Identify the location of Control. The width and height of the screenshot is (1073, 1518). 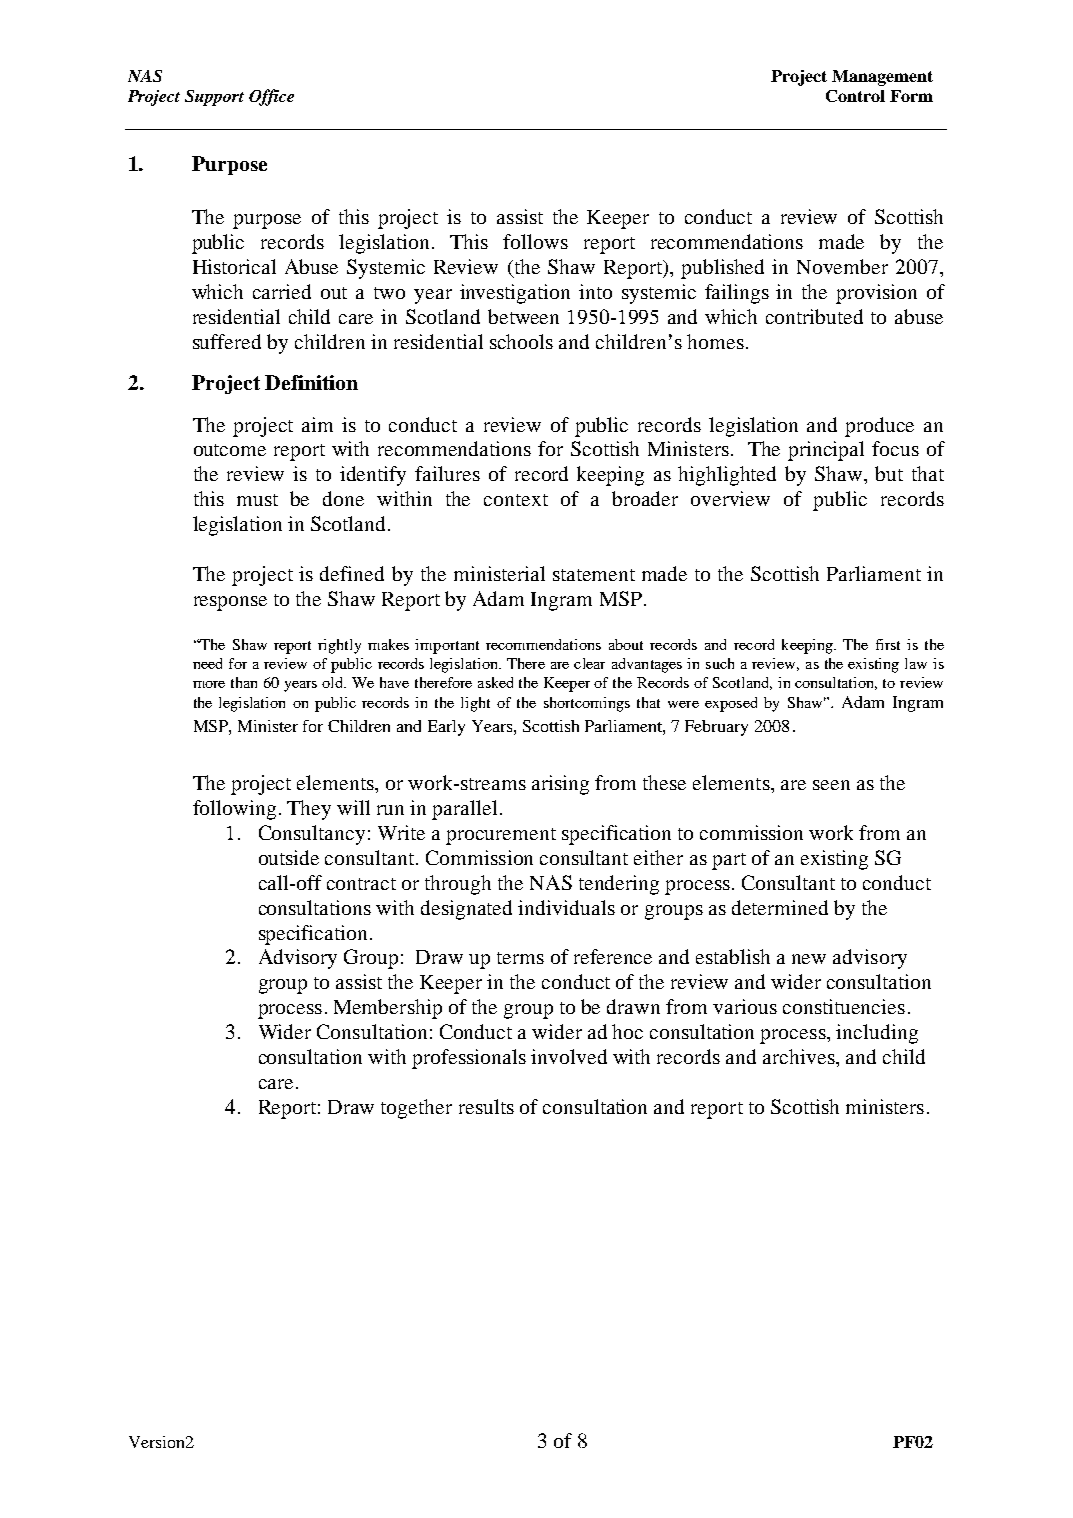
(855, 96).
